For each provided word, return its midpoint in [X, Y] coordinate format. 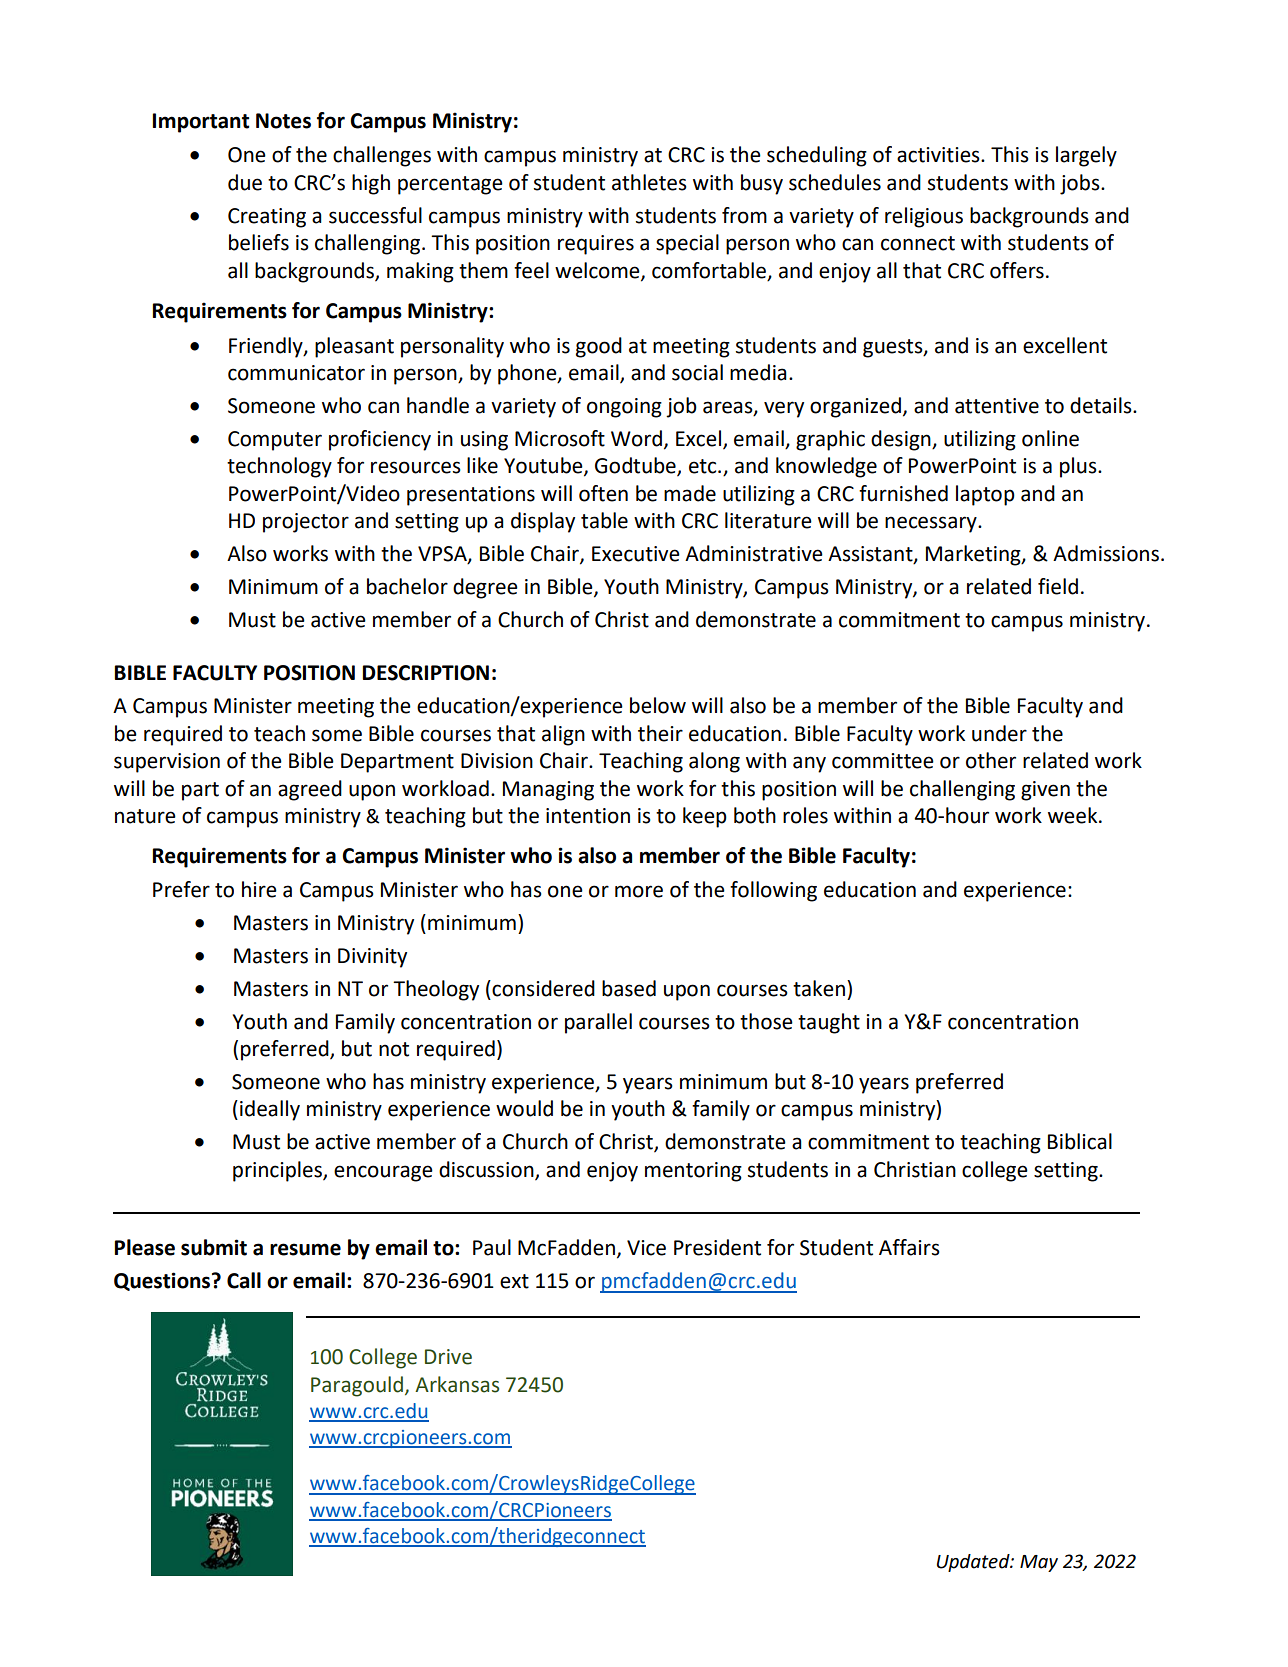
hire [259, 889]
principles [278, 1171]
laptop [985, 495]
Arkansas [457, 1384]
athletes [649, 182]
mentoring [693, 1172]
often [603, 493]
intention [588, 816]
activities [939, 155]
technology [279, 467]
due [245, 182]
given [1045, 791]
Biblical [1080, 1141]
